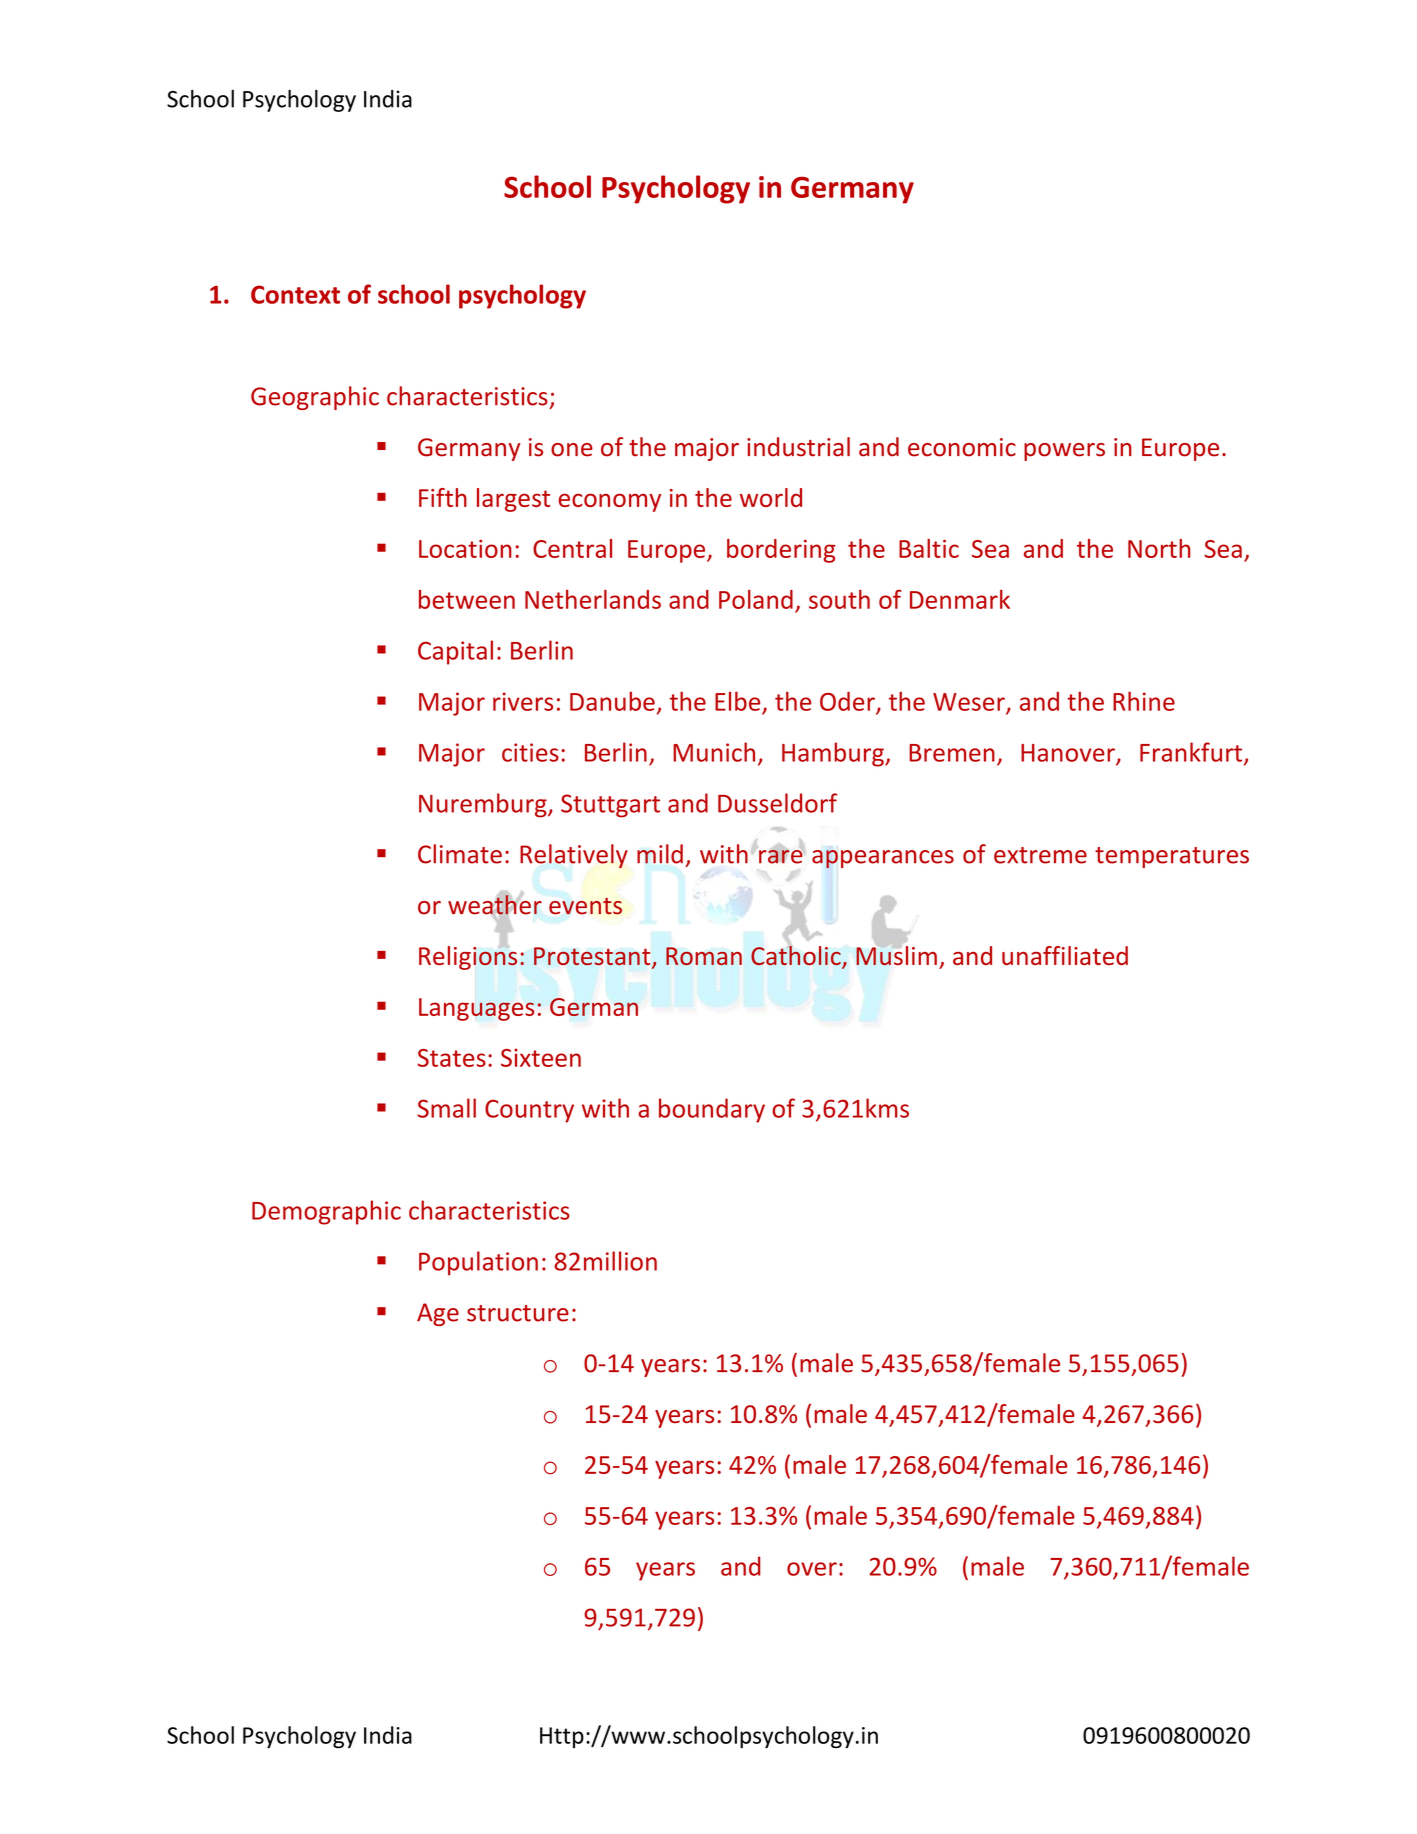  What do you see at coordinates (712, 1110) in the screenshot?
I see `boundary` at bounding box center [712, 1110].
